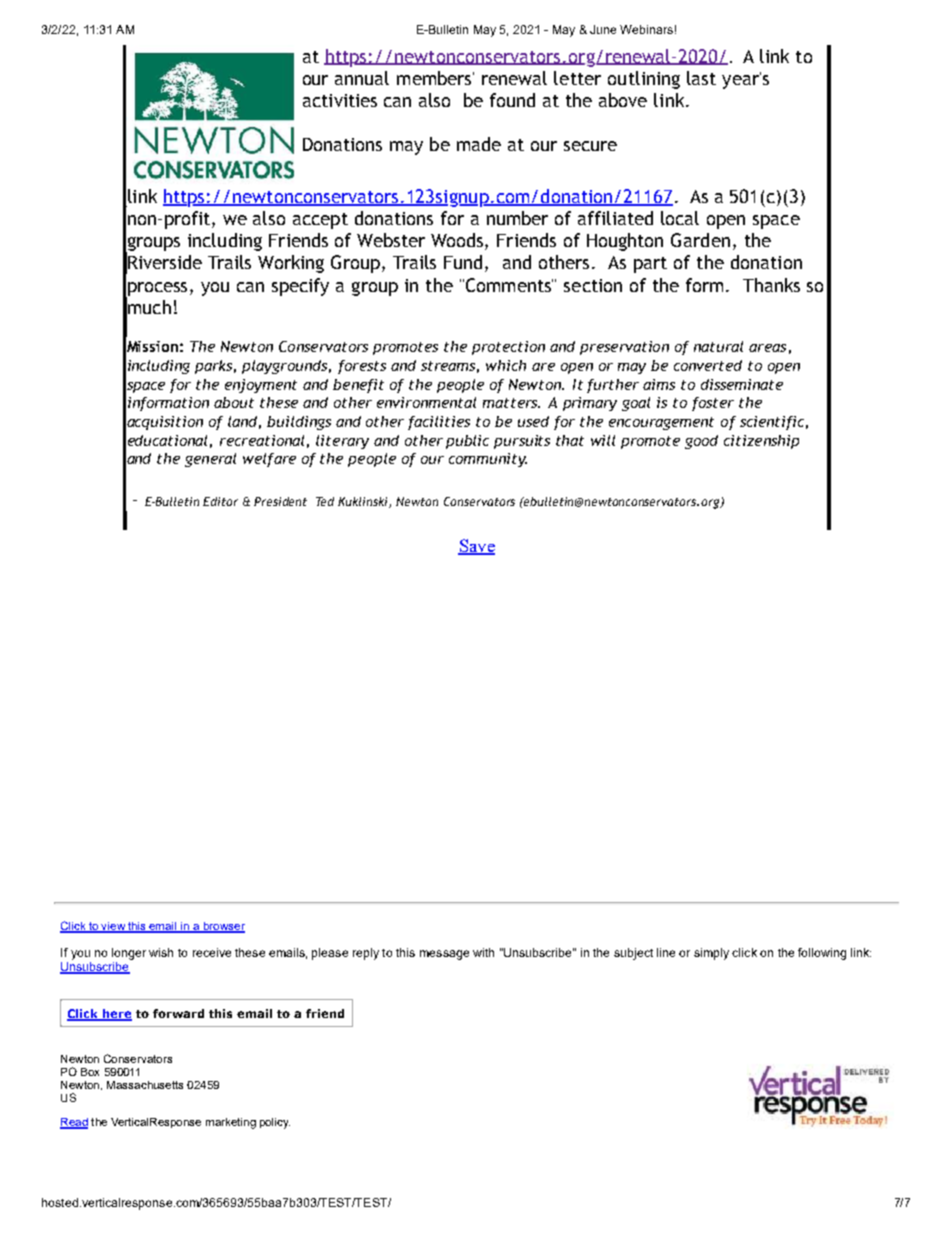  Describe the element at coordinates (145, 1085) in the screenshot. I see `Massachusetts` at that location.
